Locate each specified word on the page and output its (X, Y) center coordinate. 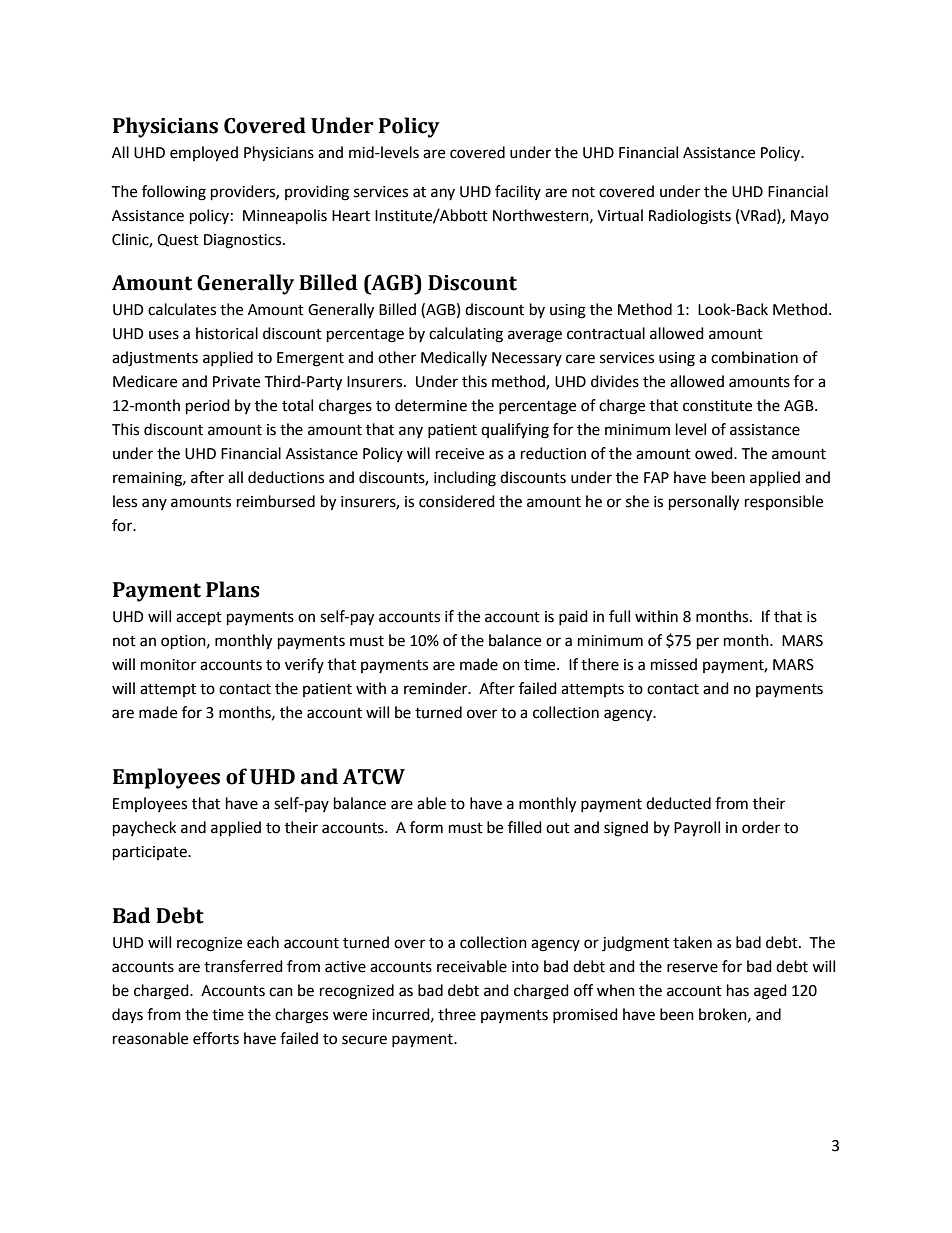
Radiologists (690, 217)
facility (518, 192)
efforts (216, 1038)
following (174, 193)
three (457, 1014)
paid (573, 617)
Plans (233, 589)
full (619, 616)
